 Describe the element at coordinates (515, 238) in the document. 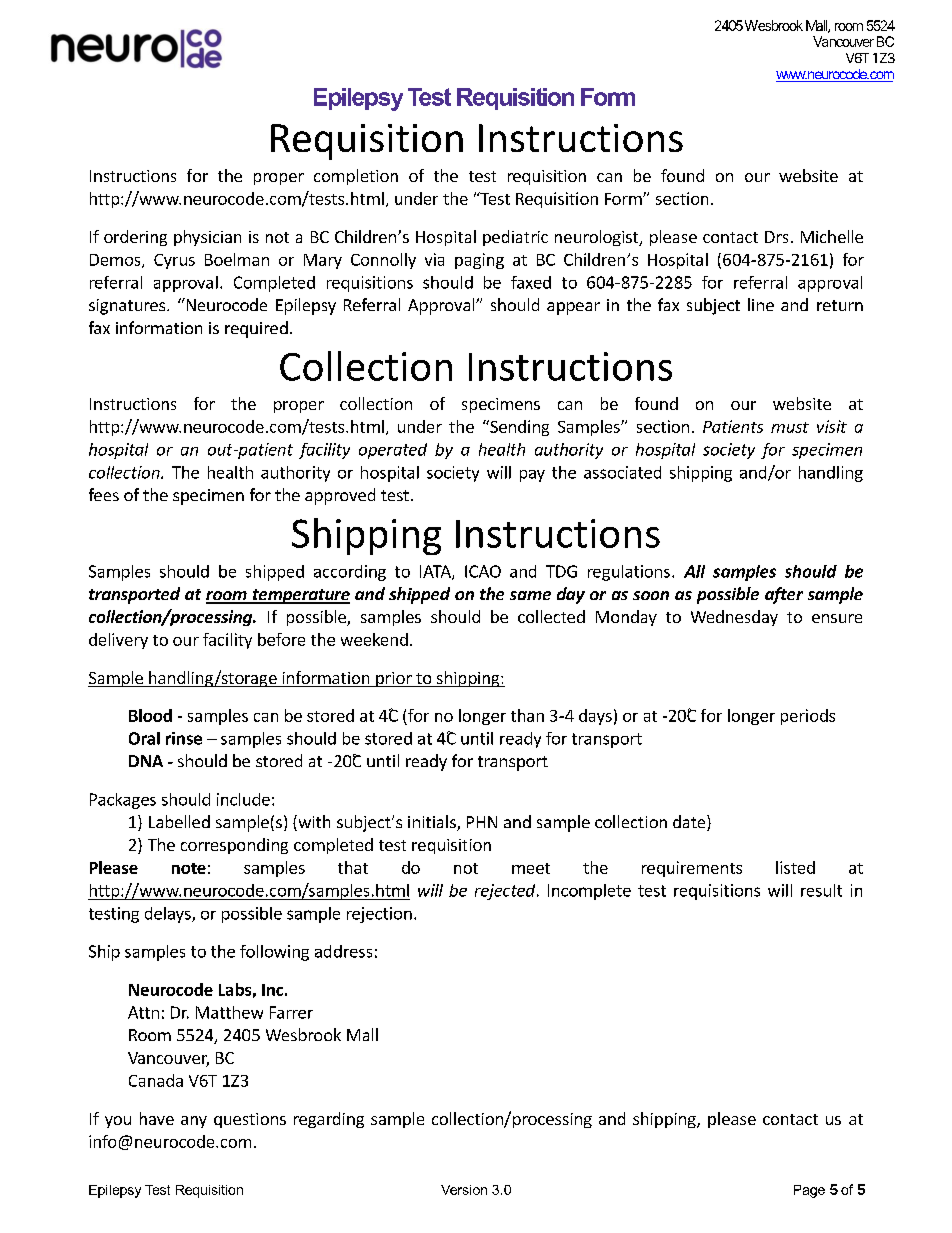

I see `pediatric` at that location.
